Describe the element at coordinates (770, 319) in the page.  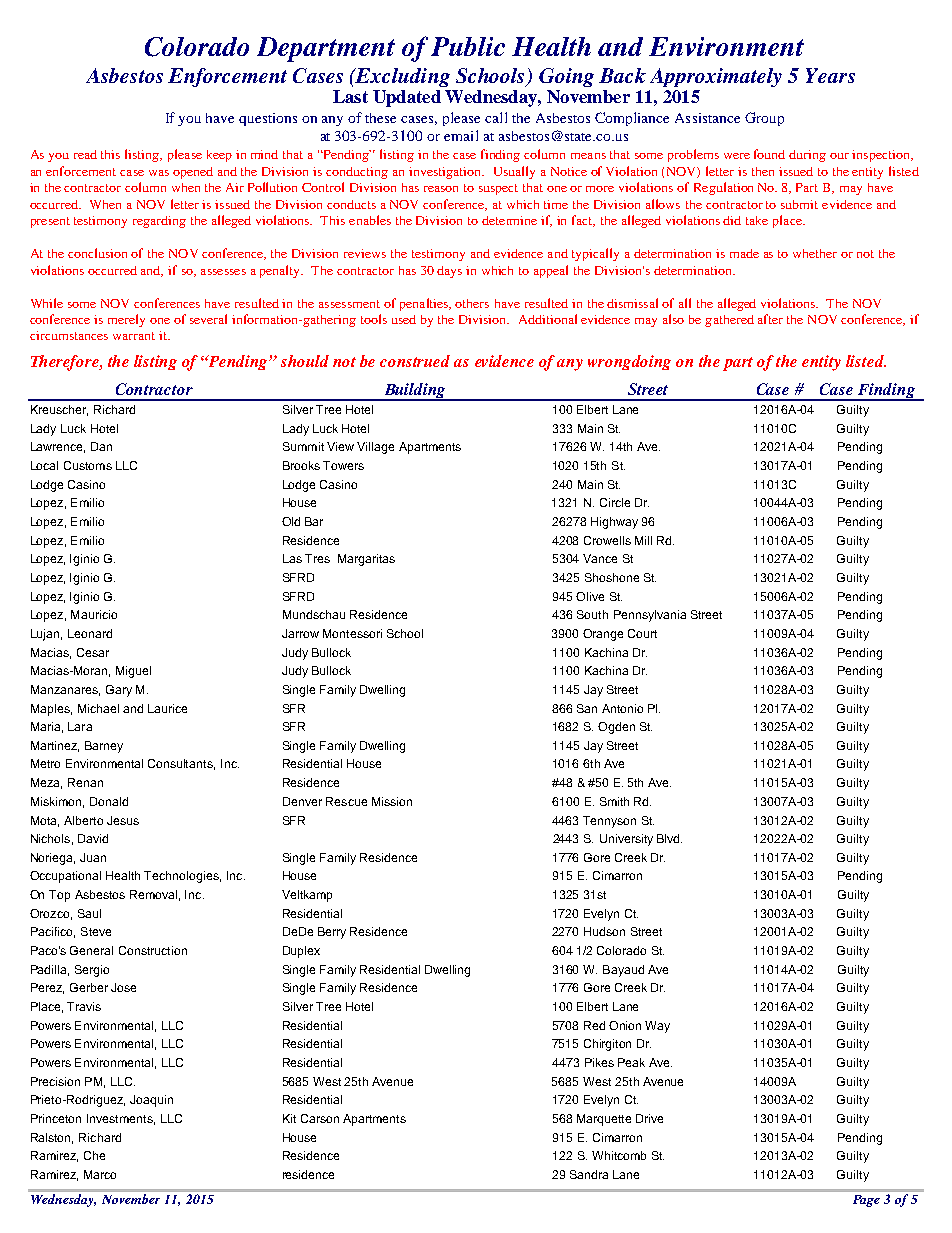
I see `after` at that location.
